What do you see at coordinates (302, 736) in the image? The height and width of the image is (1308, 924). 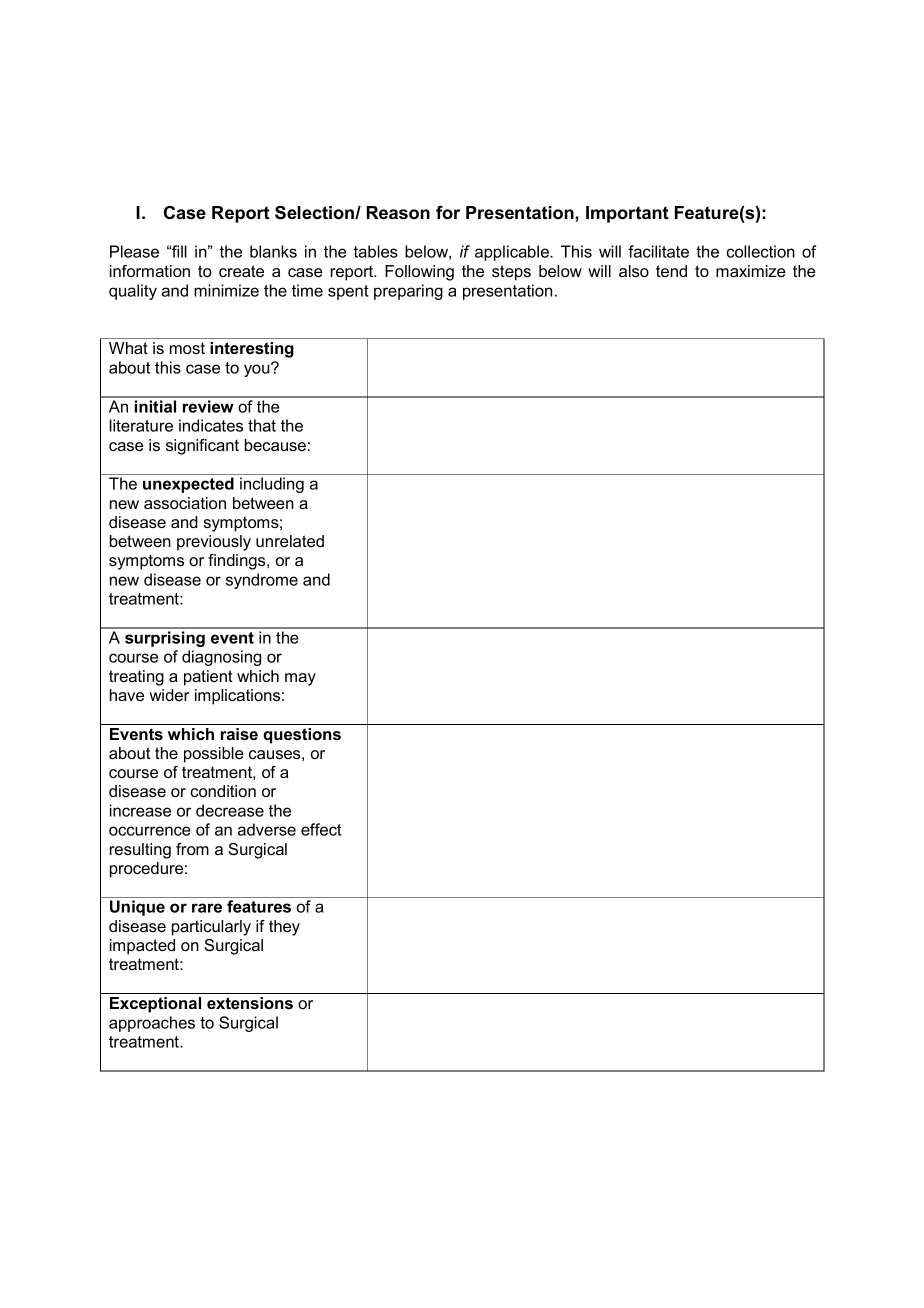 I see `questions` at bounding box center [302, 736].
